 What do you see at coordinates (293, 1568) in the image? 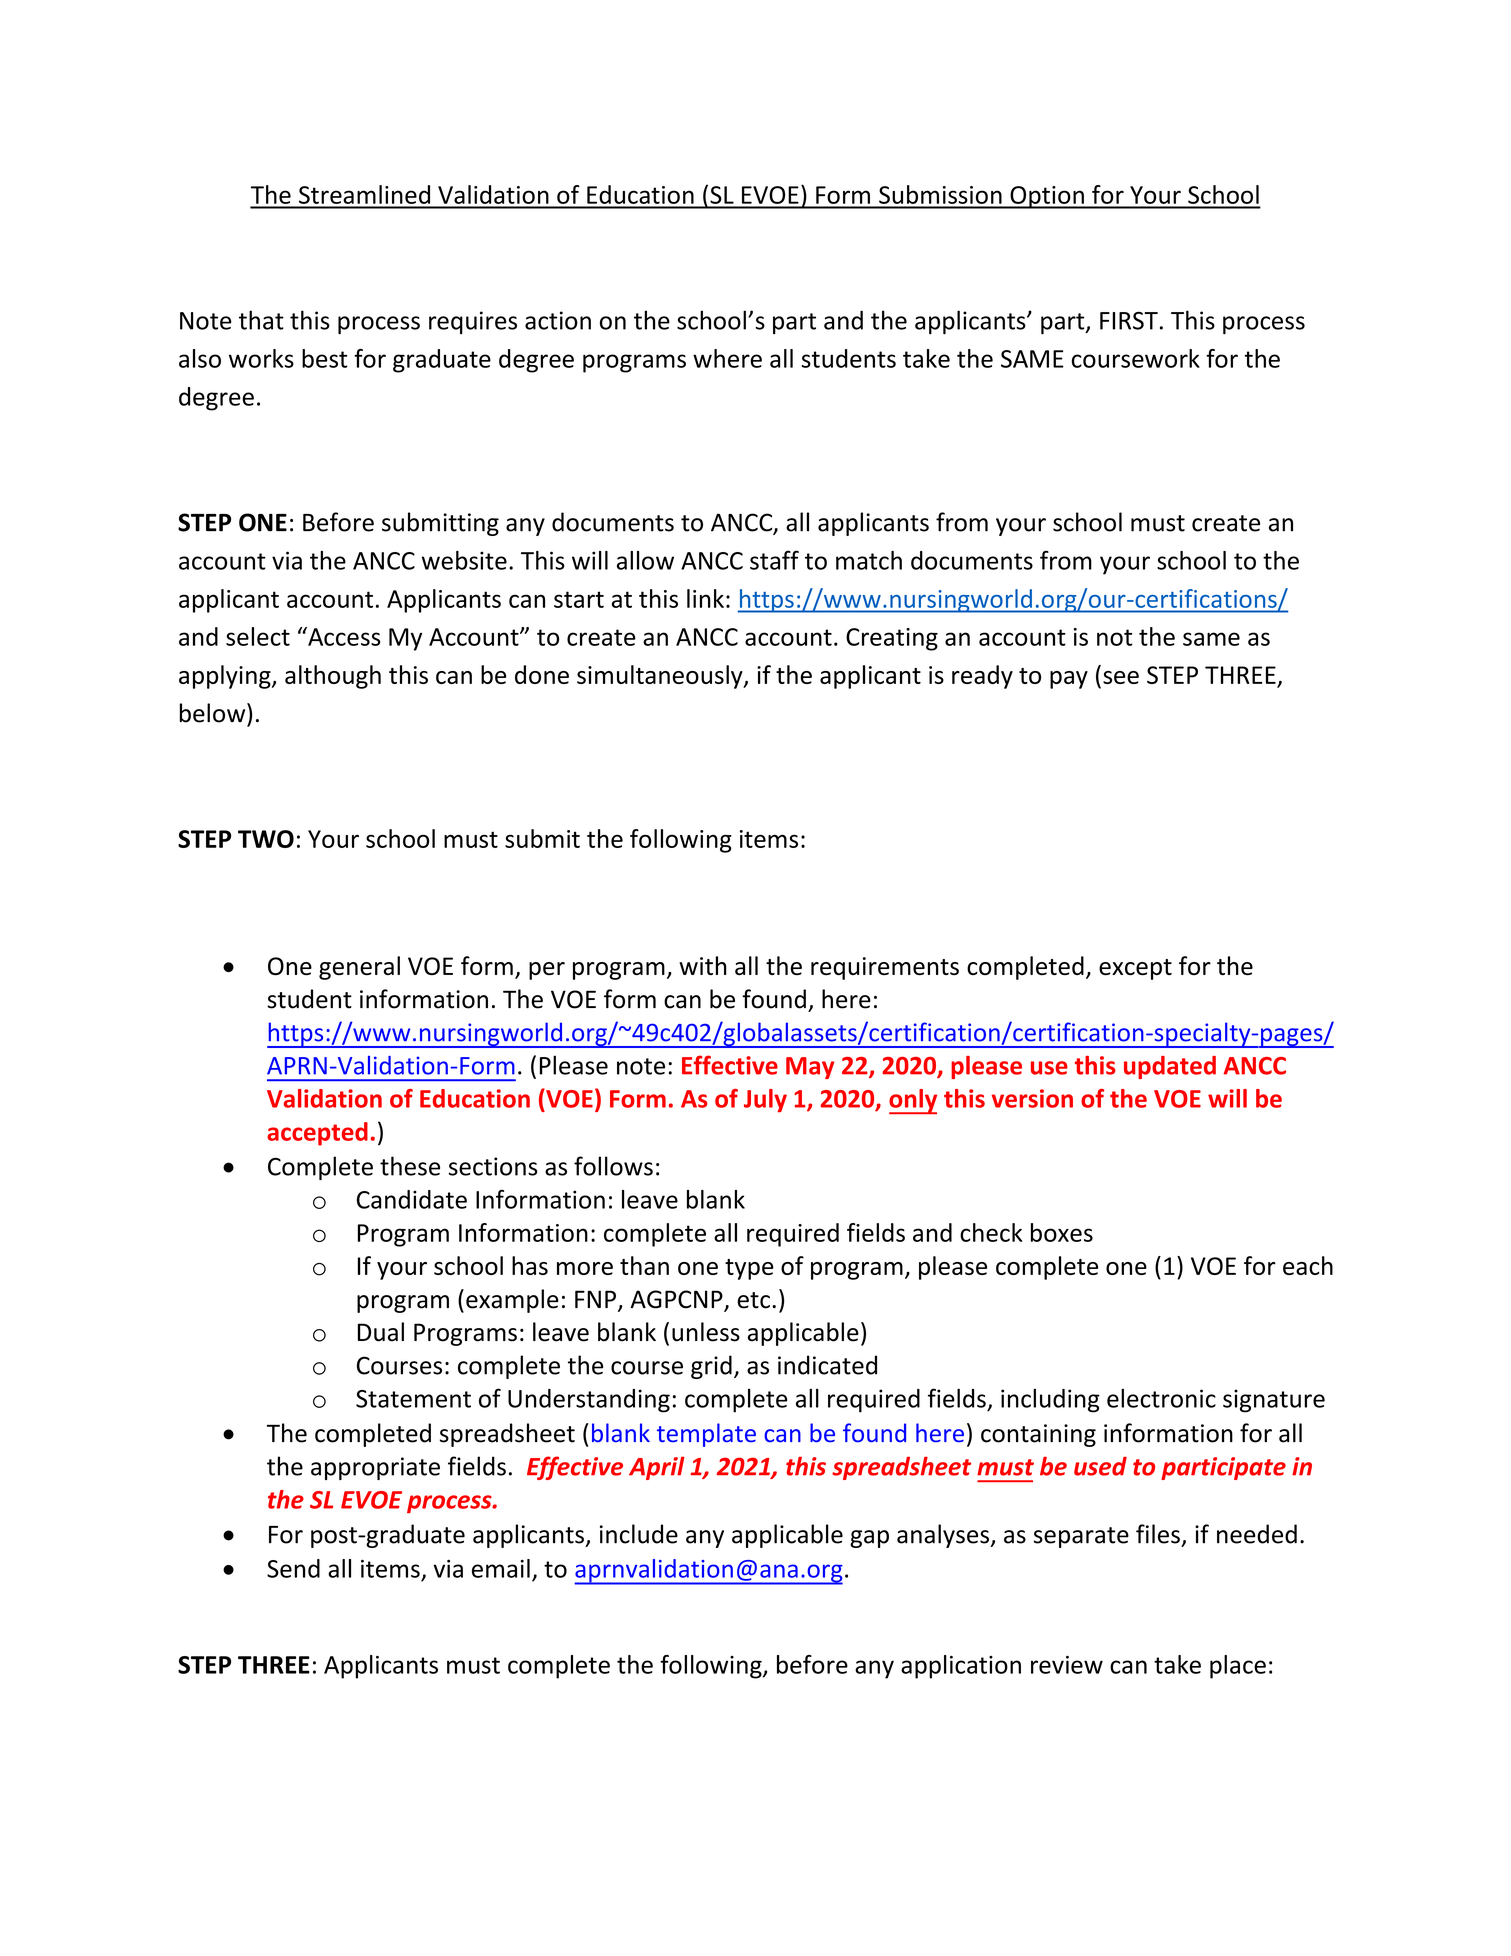
I see `Send` at bounding box center [293, 1568].
